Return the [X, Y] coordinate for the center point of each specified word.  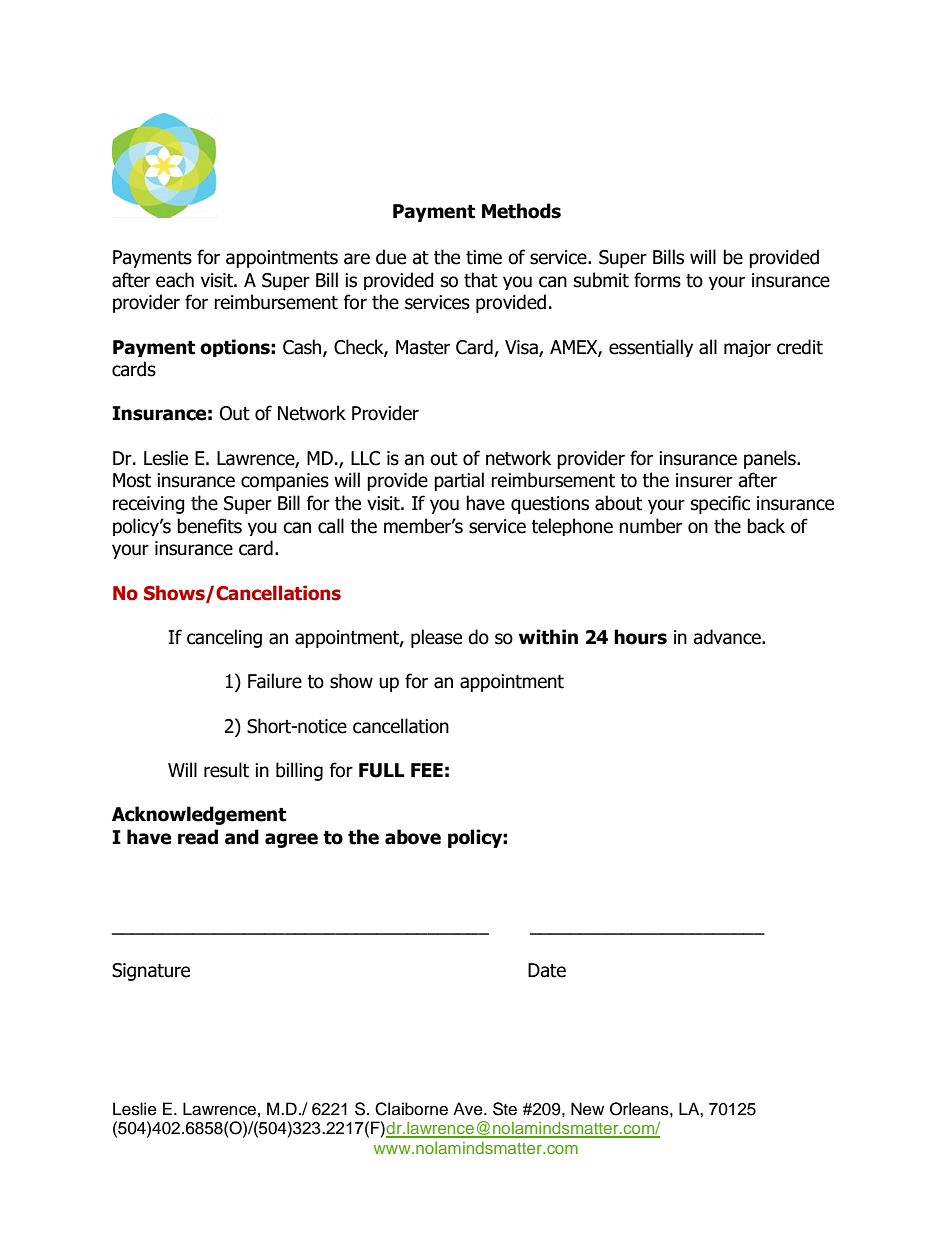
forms [657, 280]
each [175, 280]
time [484, 257]
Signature [151, 972]
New [587, 1109]
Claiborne [411, 1109]
